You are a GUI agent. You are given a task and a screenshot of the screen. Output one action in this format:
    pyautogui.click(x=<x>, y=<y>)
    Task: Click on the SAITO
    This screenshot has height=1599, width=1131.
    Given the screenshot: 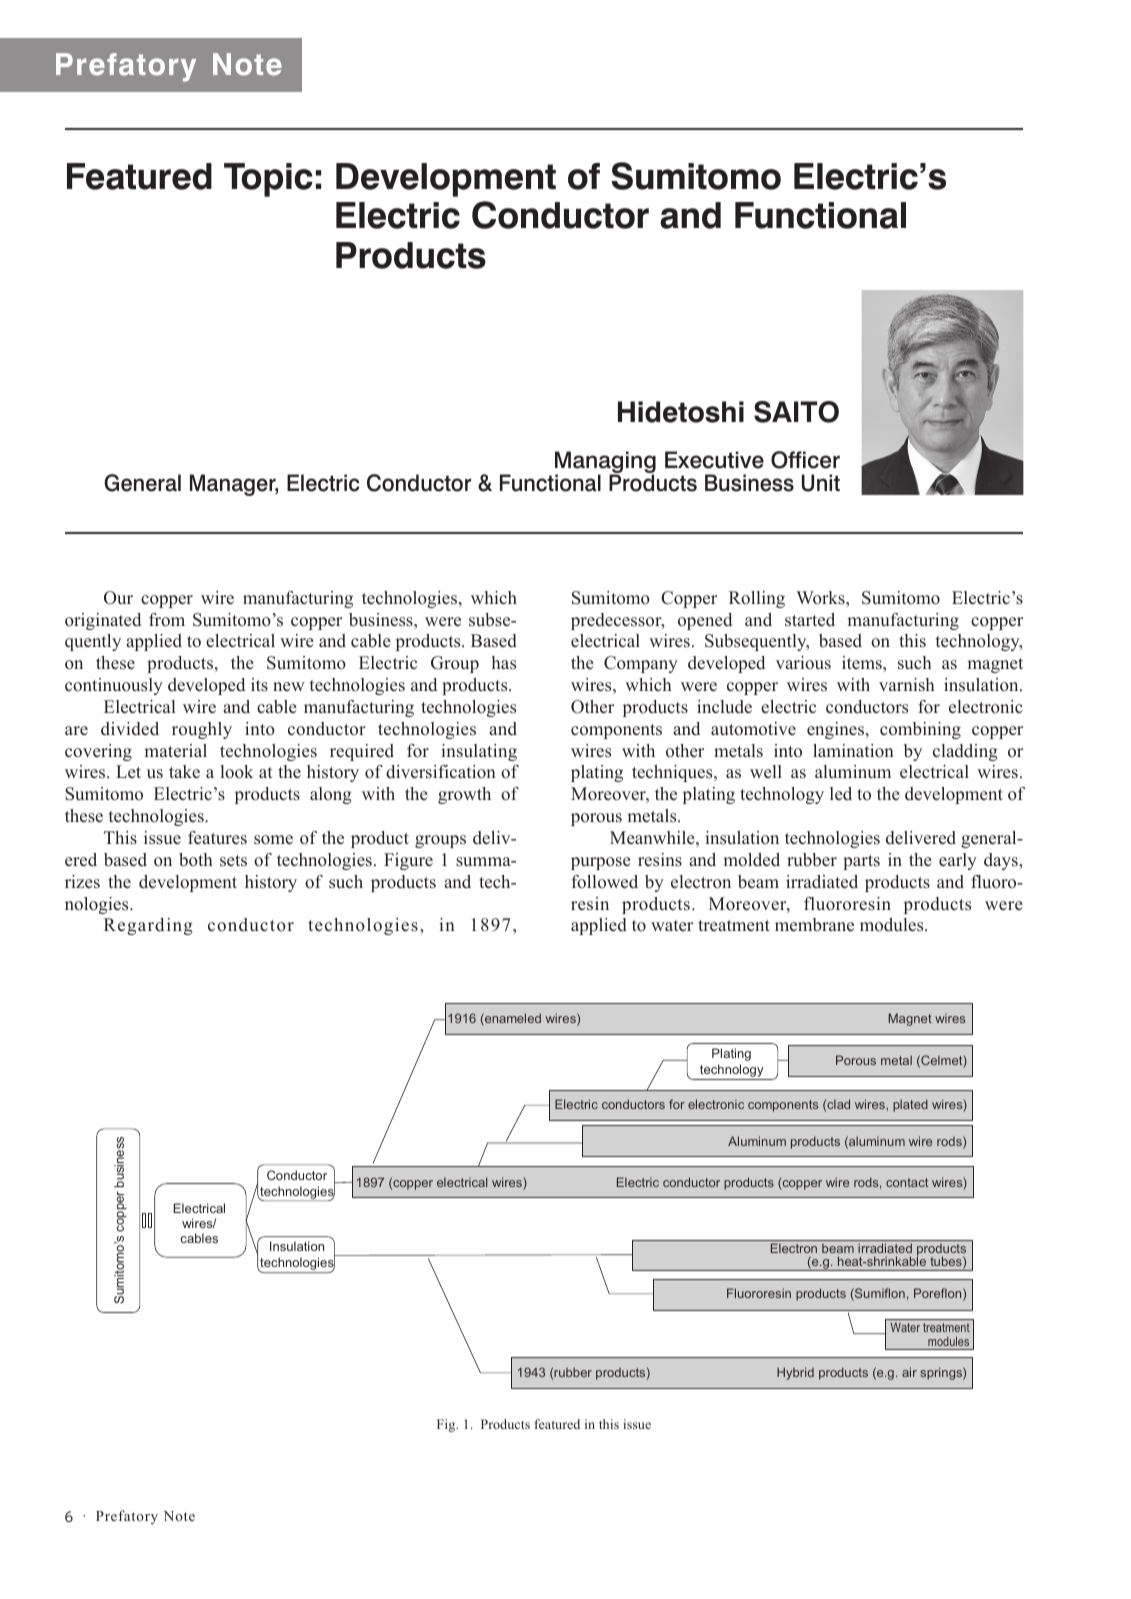 What is the action you would take?
    pyautogui.click(x=796, y=412)
